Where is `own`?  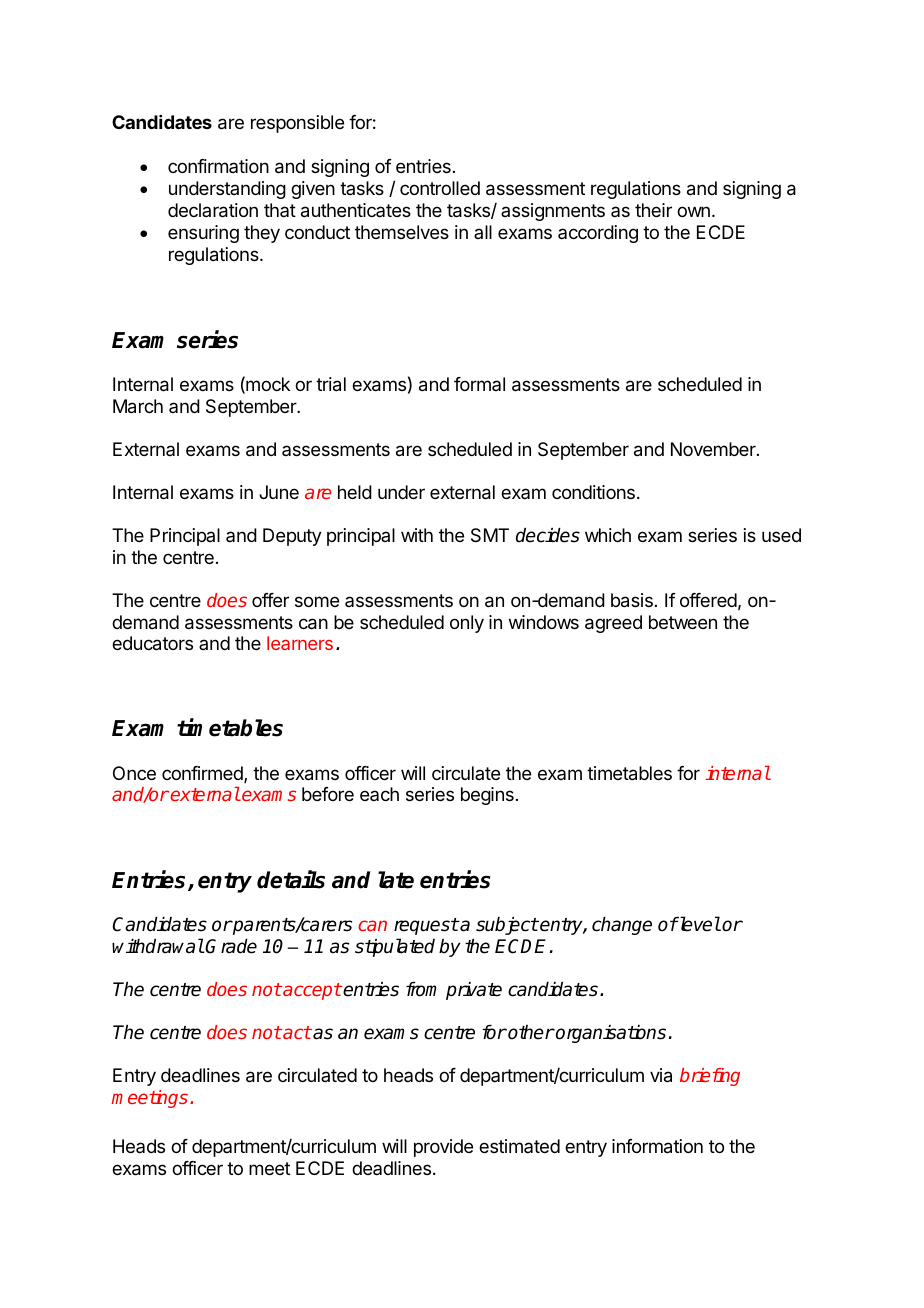
own is located at coordinates (693, 211).
